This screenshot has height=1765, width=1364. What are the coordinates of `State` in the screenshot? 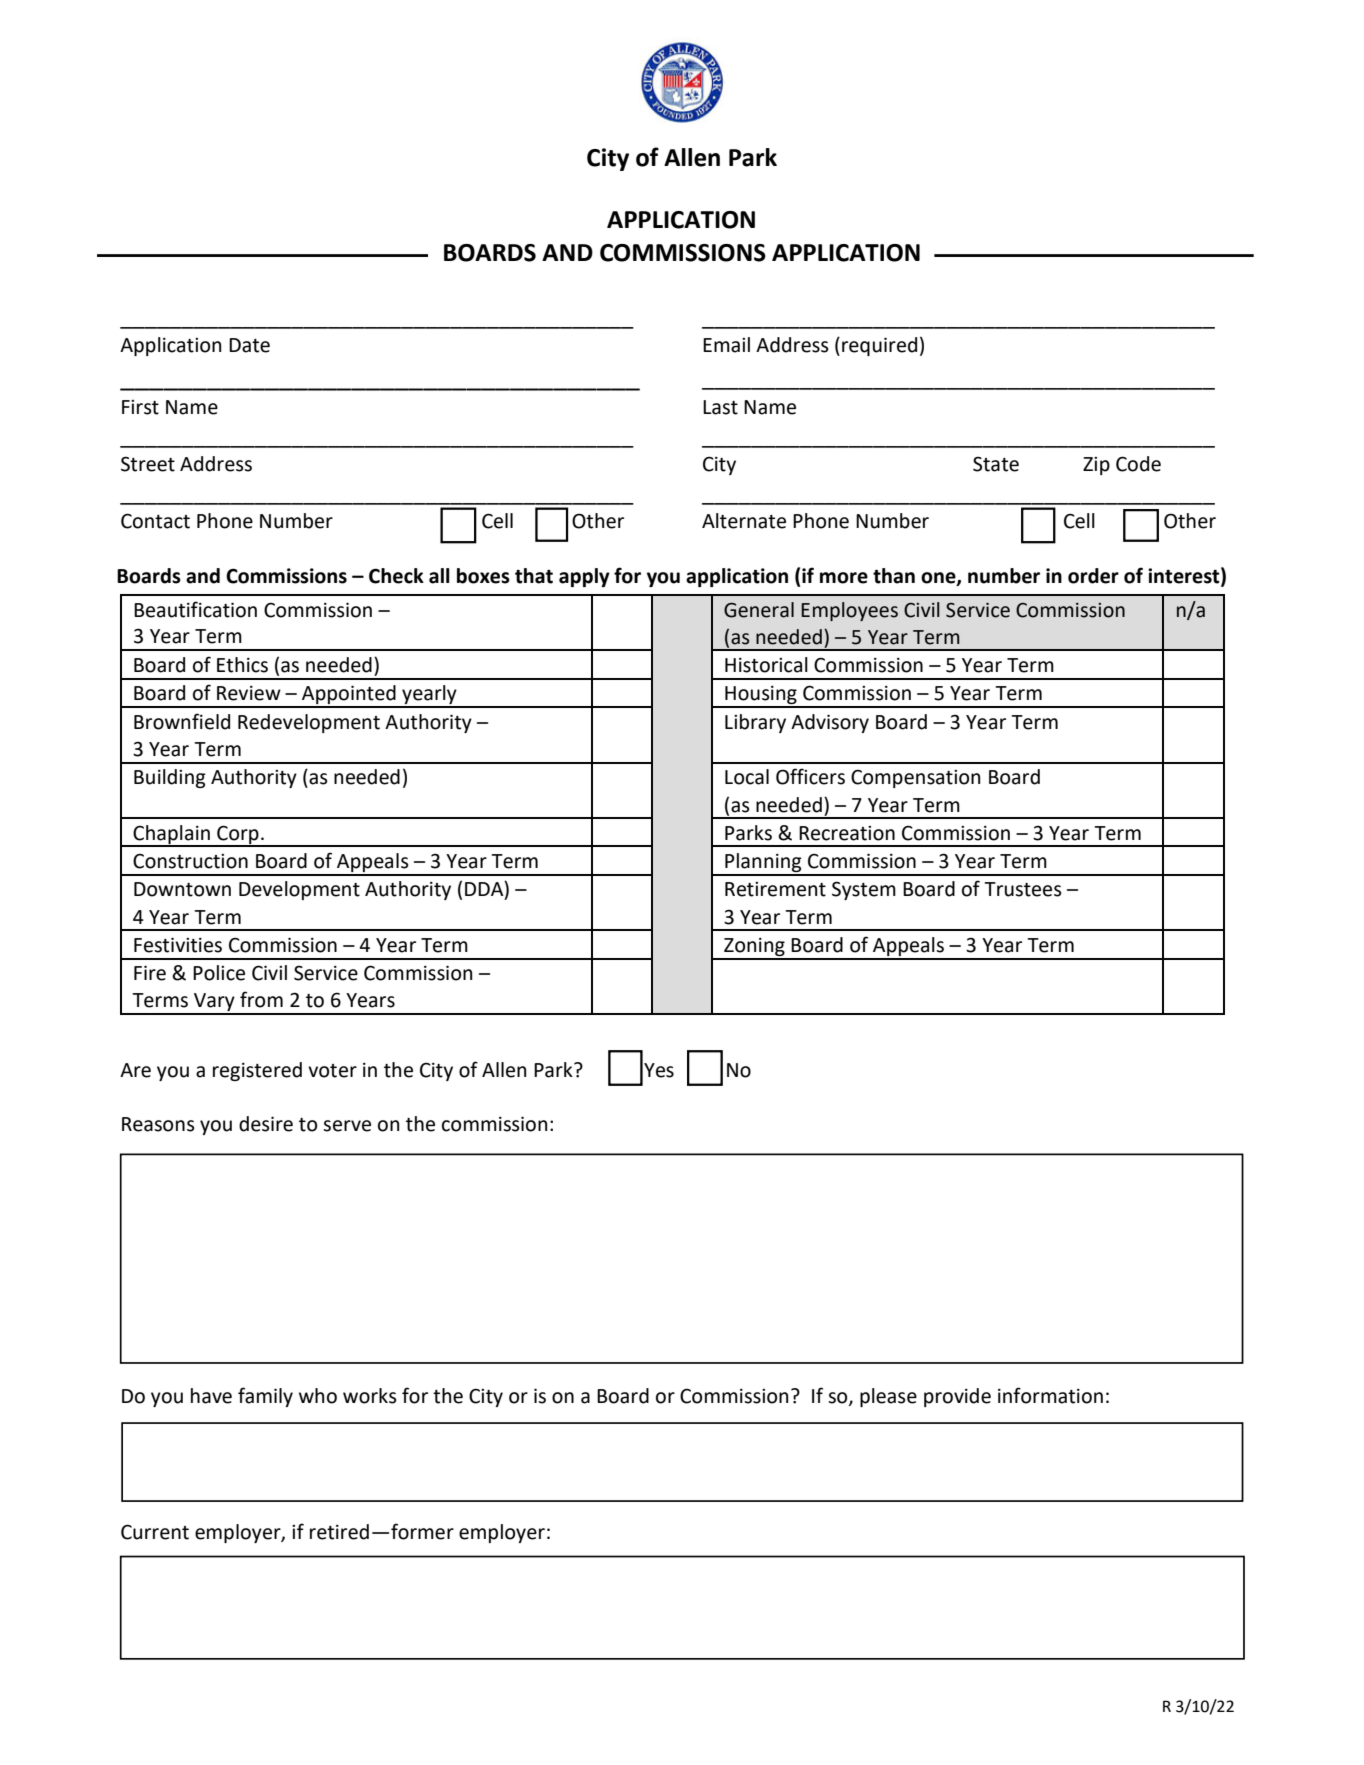 It's located at (996, 464).
